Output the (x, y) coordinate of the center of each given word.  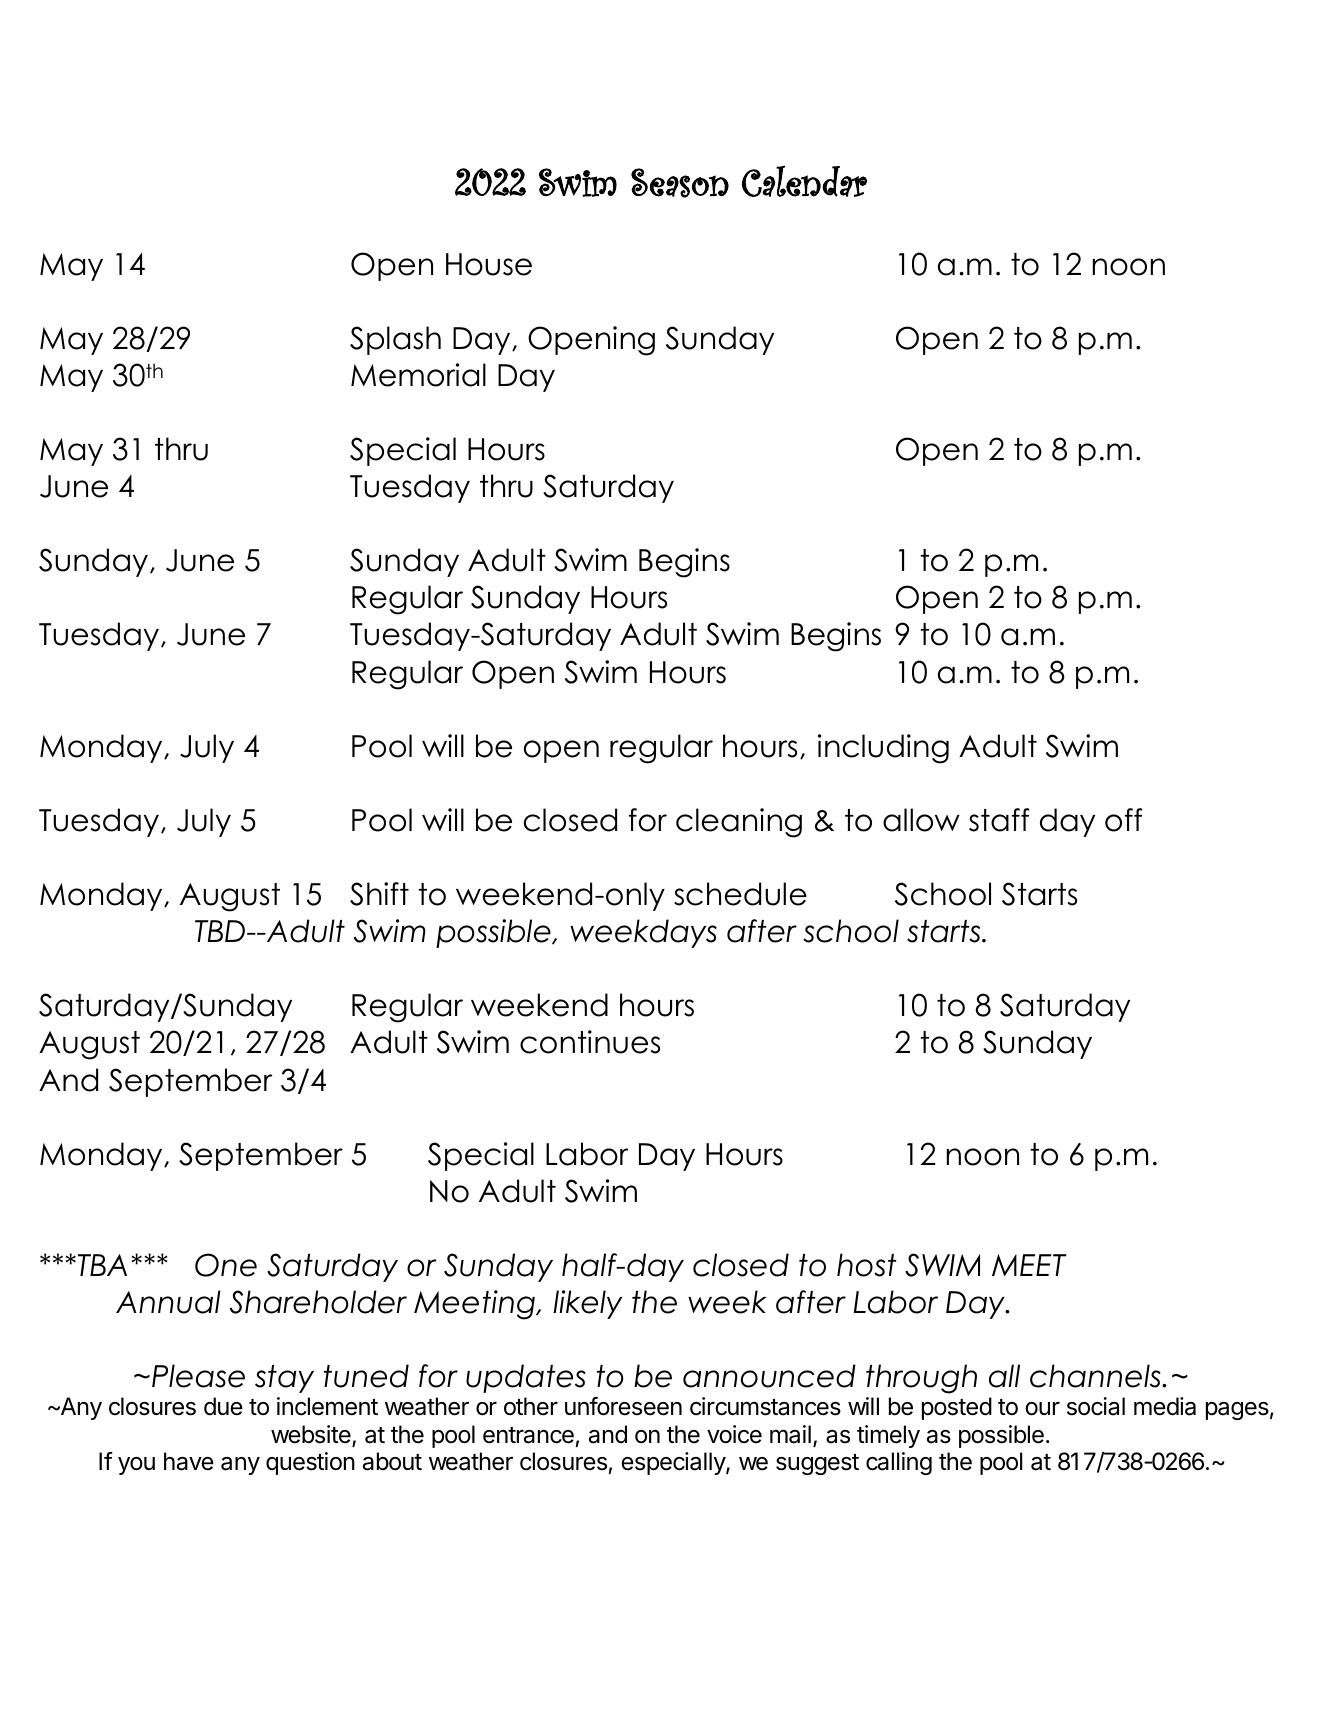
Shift (379, 894)
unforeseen (623, 1406)
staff (999, 820)
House (489, 264)
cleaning (739, 823)
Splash (395, 340)
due (223, 1406)
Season (680, 183)
